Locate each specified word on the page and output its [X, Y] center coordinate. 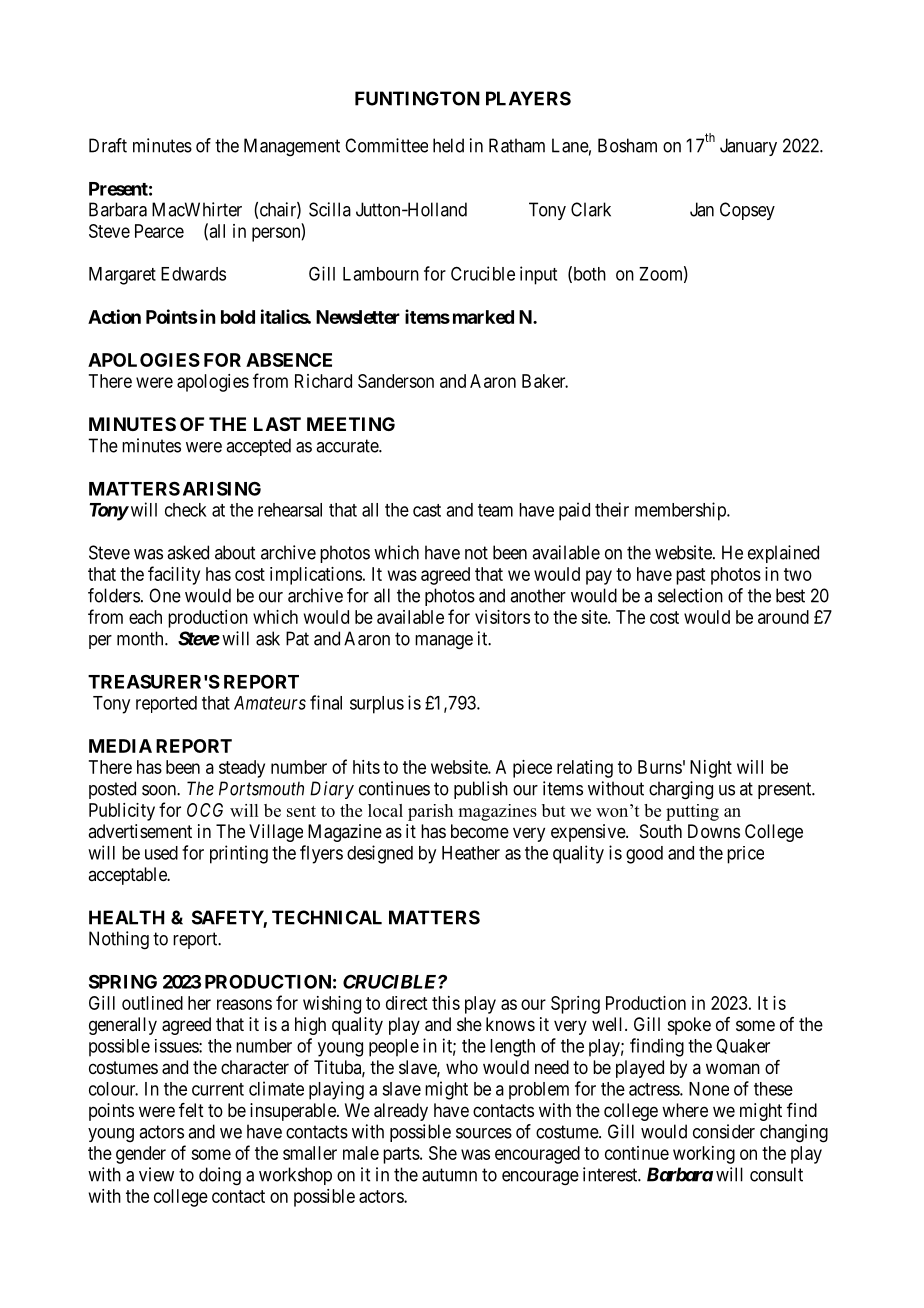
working [704, 1155]
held [448, 145]
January [748, 147]
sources [484, 1133]
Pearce [159, 231]
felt [191, 1110]
